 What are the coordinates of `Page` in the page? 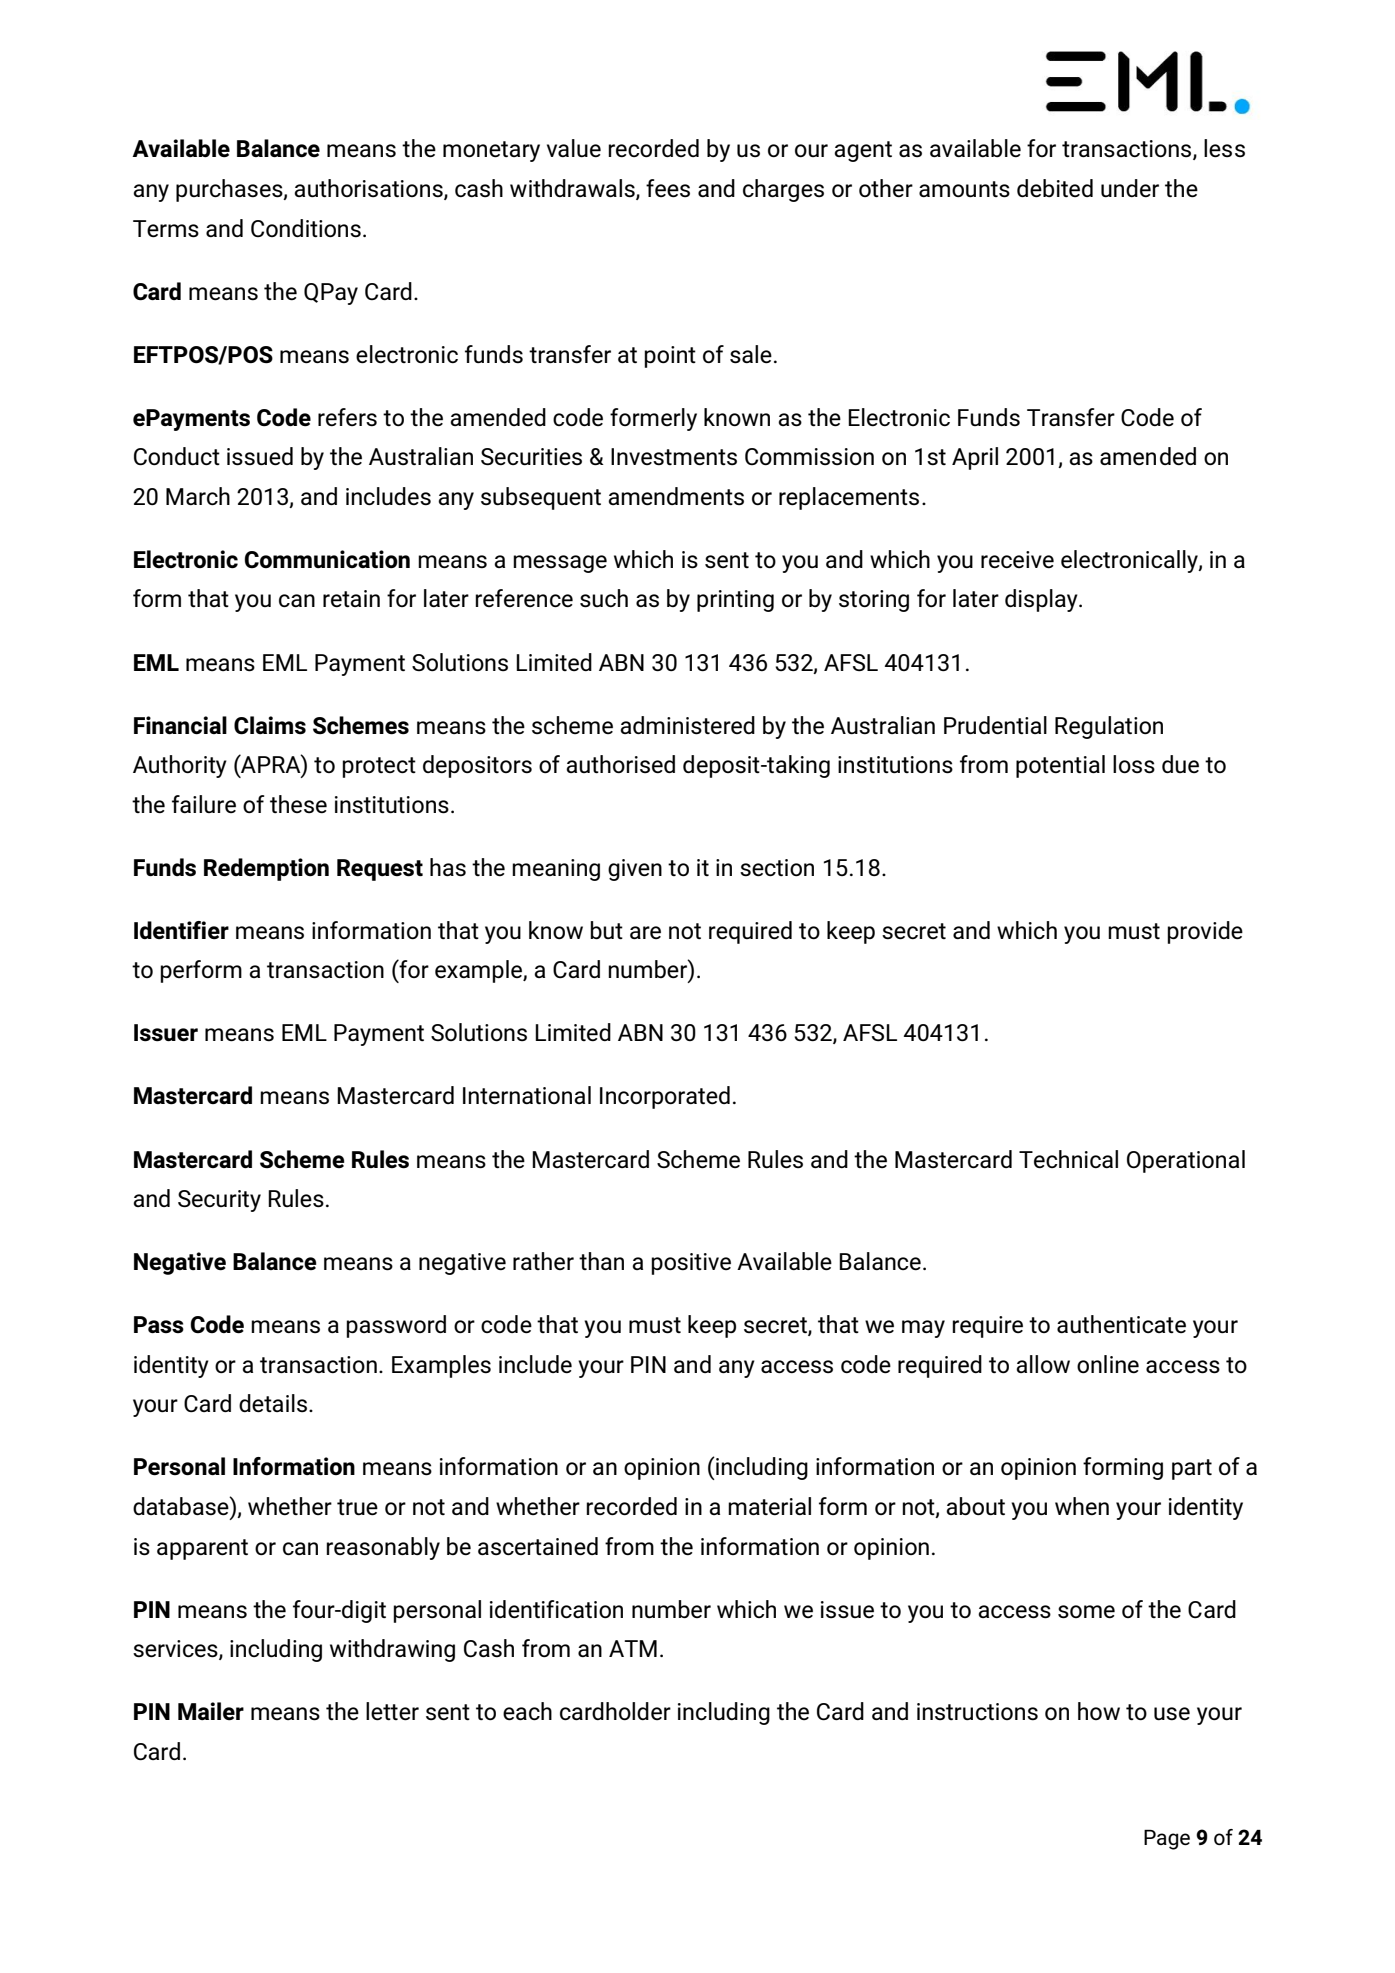 It's located at (1167, 1840).
